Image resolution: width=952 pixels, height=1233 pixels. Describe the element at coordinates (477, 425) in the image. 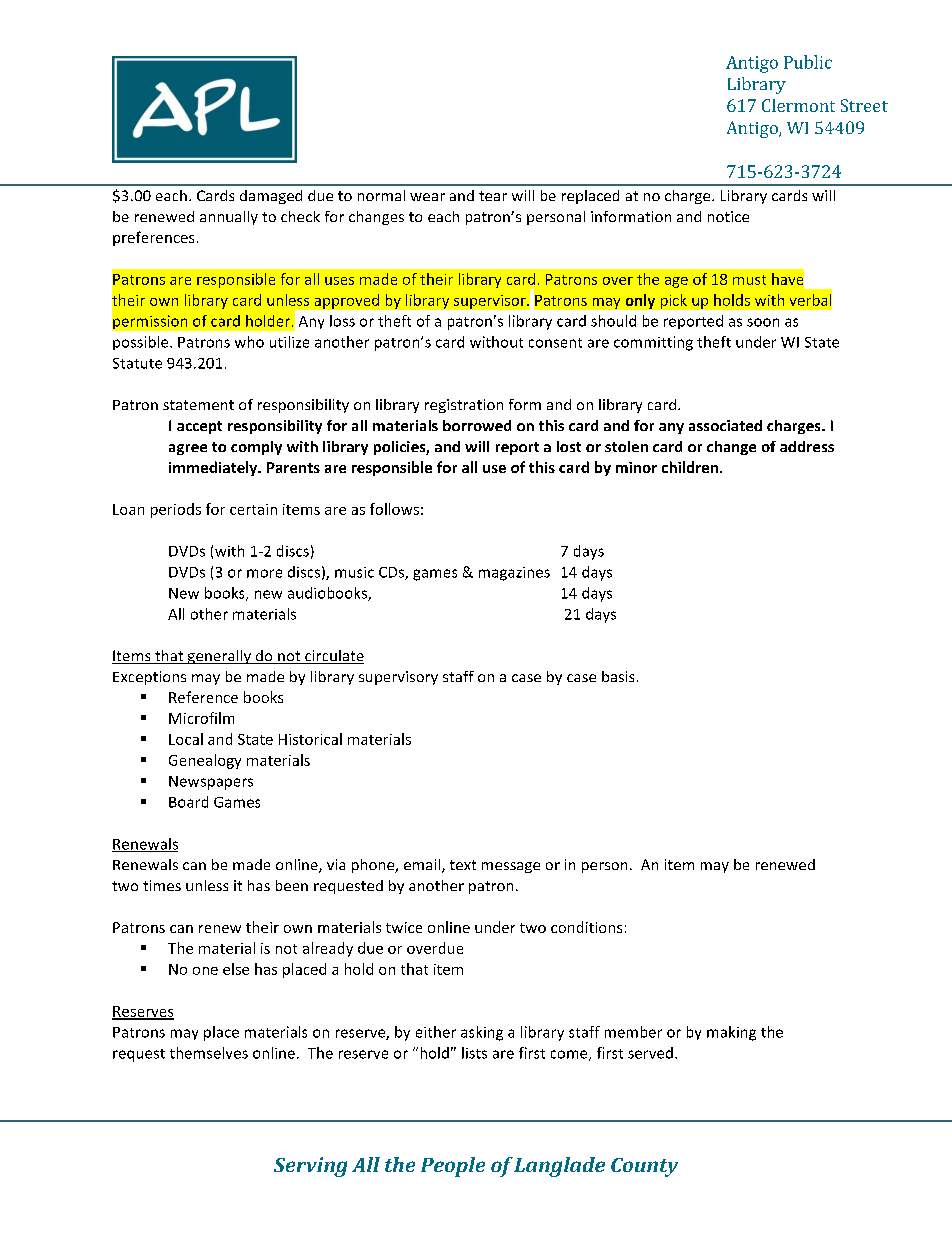

I see `borrowed` at that location.
